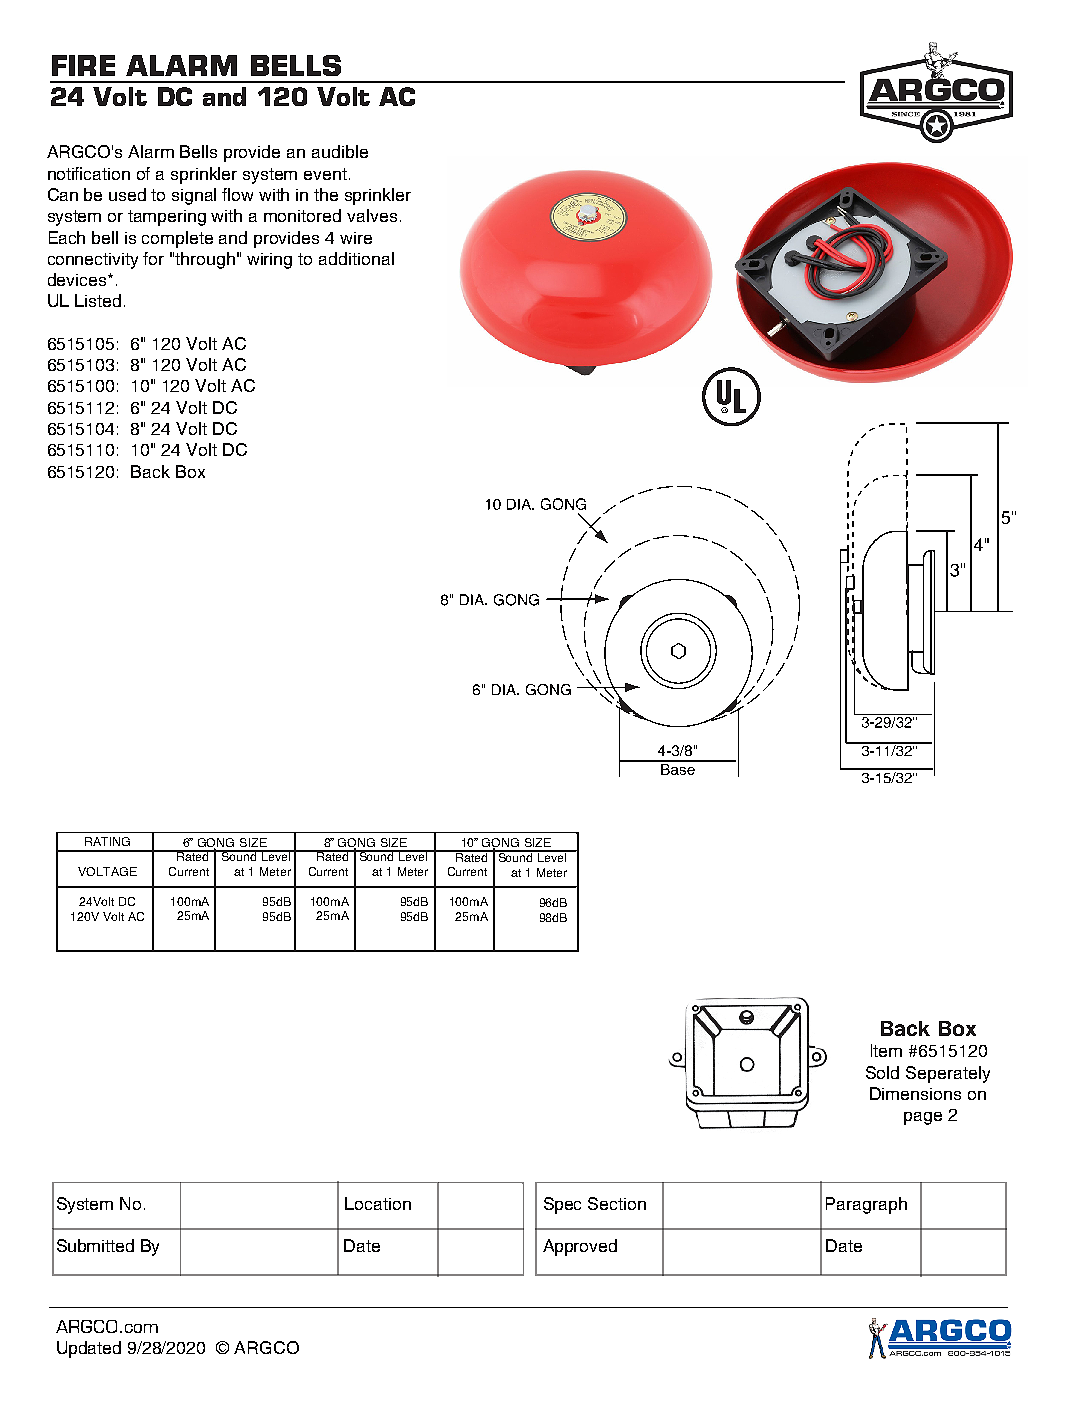 This screenshot has height=1404, width=1085. Describe the element at coordinates (83, 65) in the screenshot. I see `FIRE` at that location.
